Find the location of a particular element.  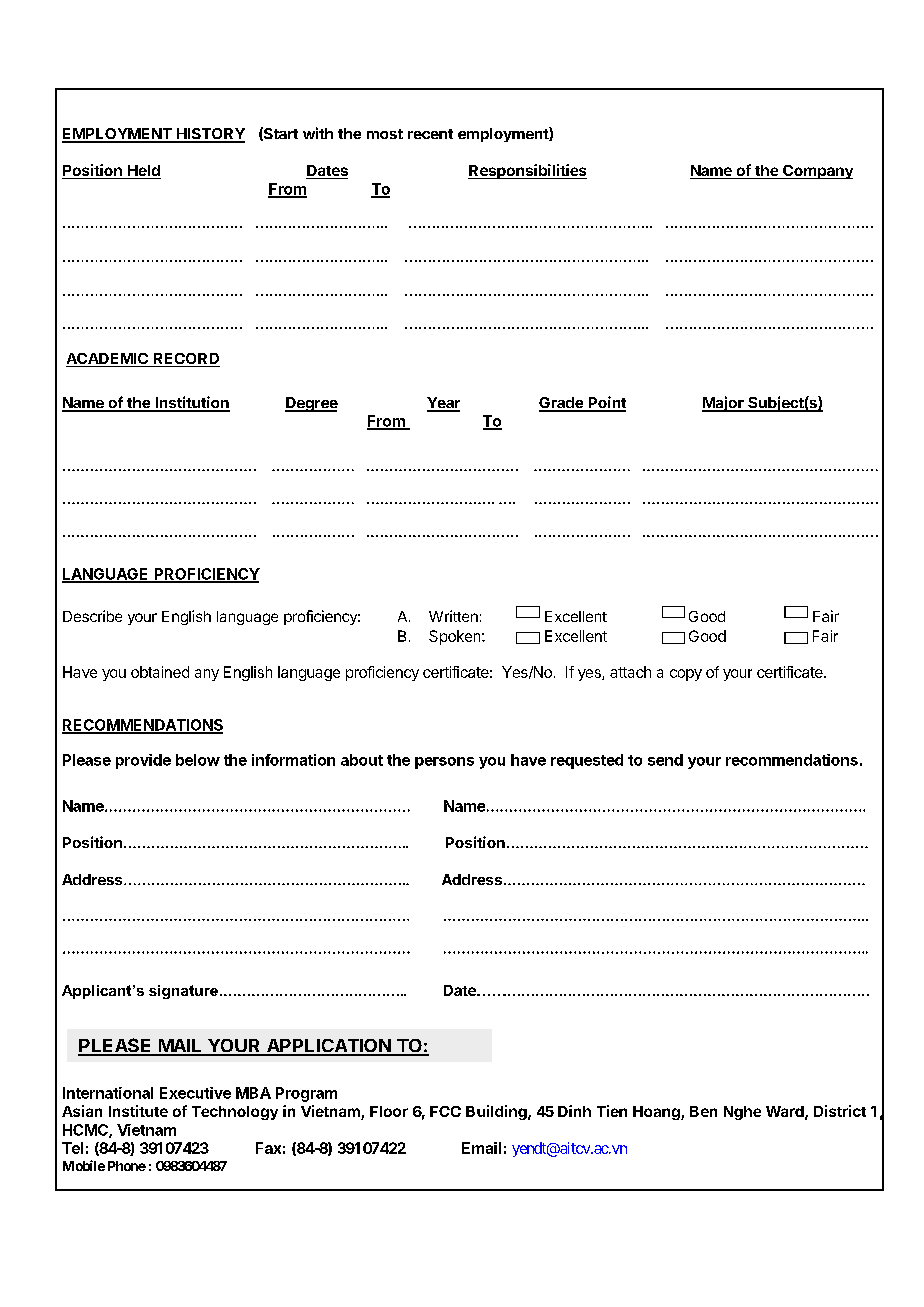

Written is located at coordinates (453, 616).
